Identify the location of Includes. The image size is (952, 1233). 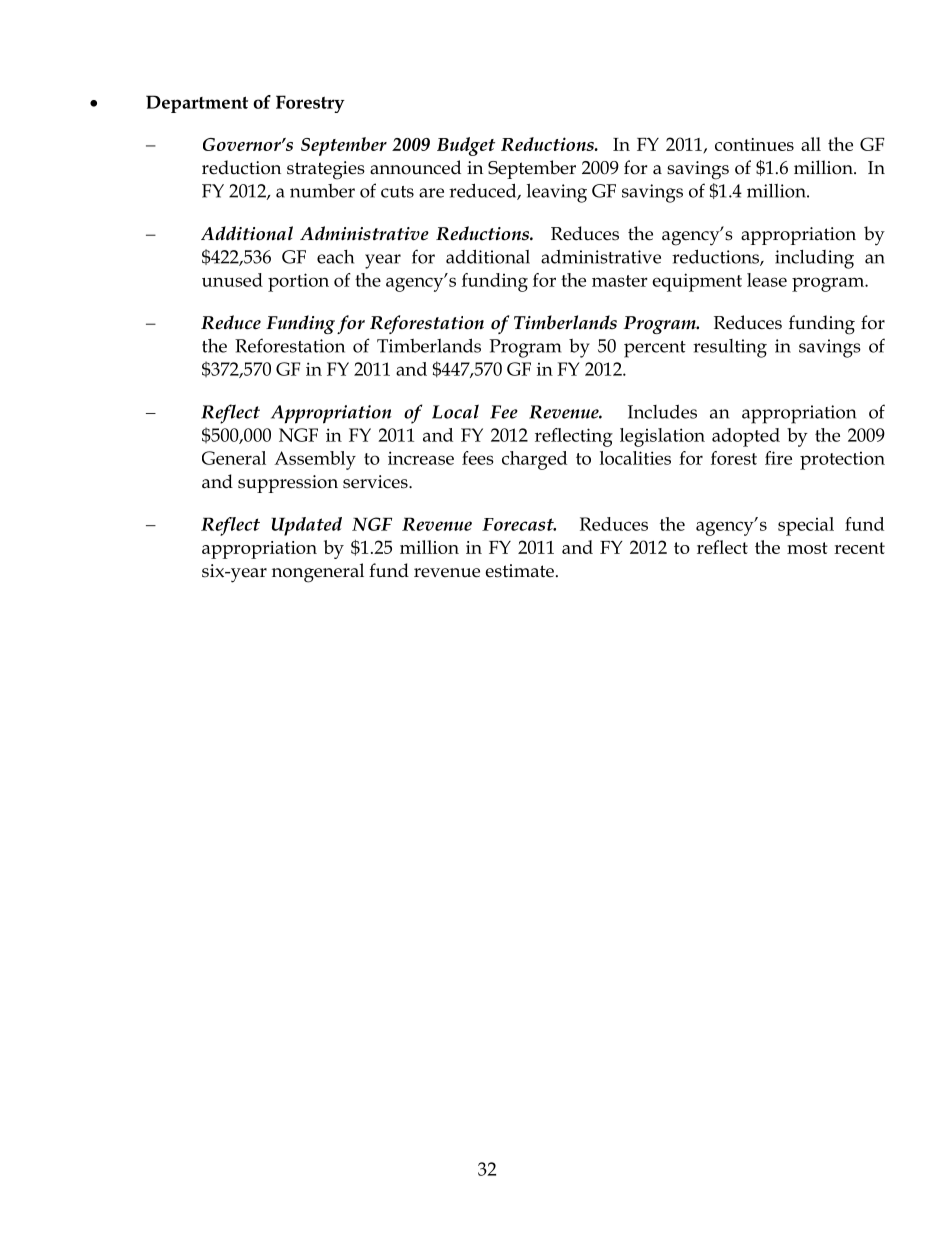
(662, 411).
